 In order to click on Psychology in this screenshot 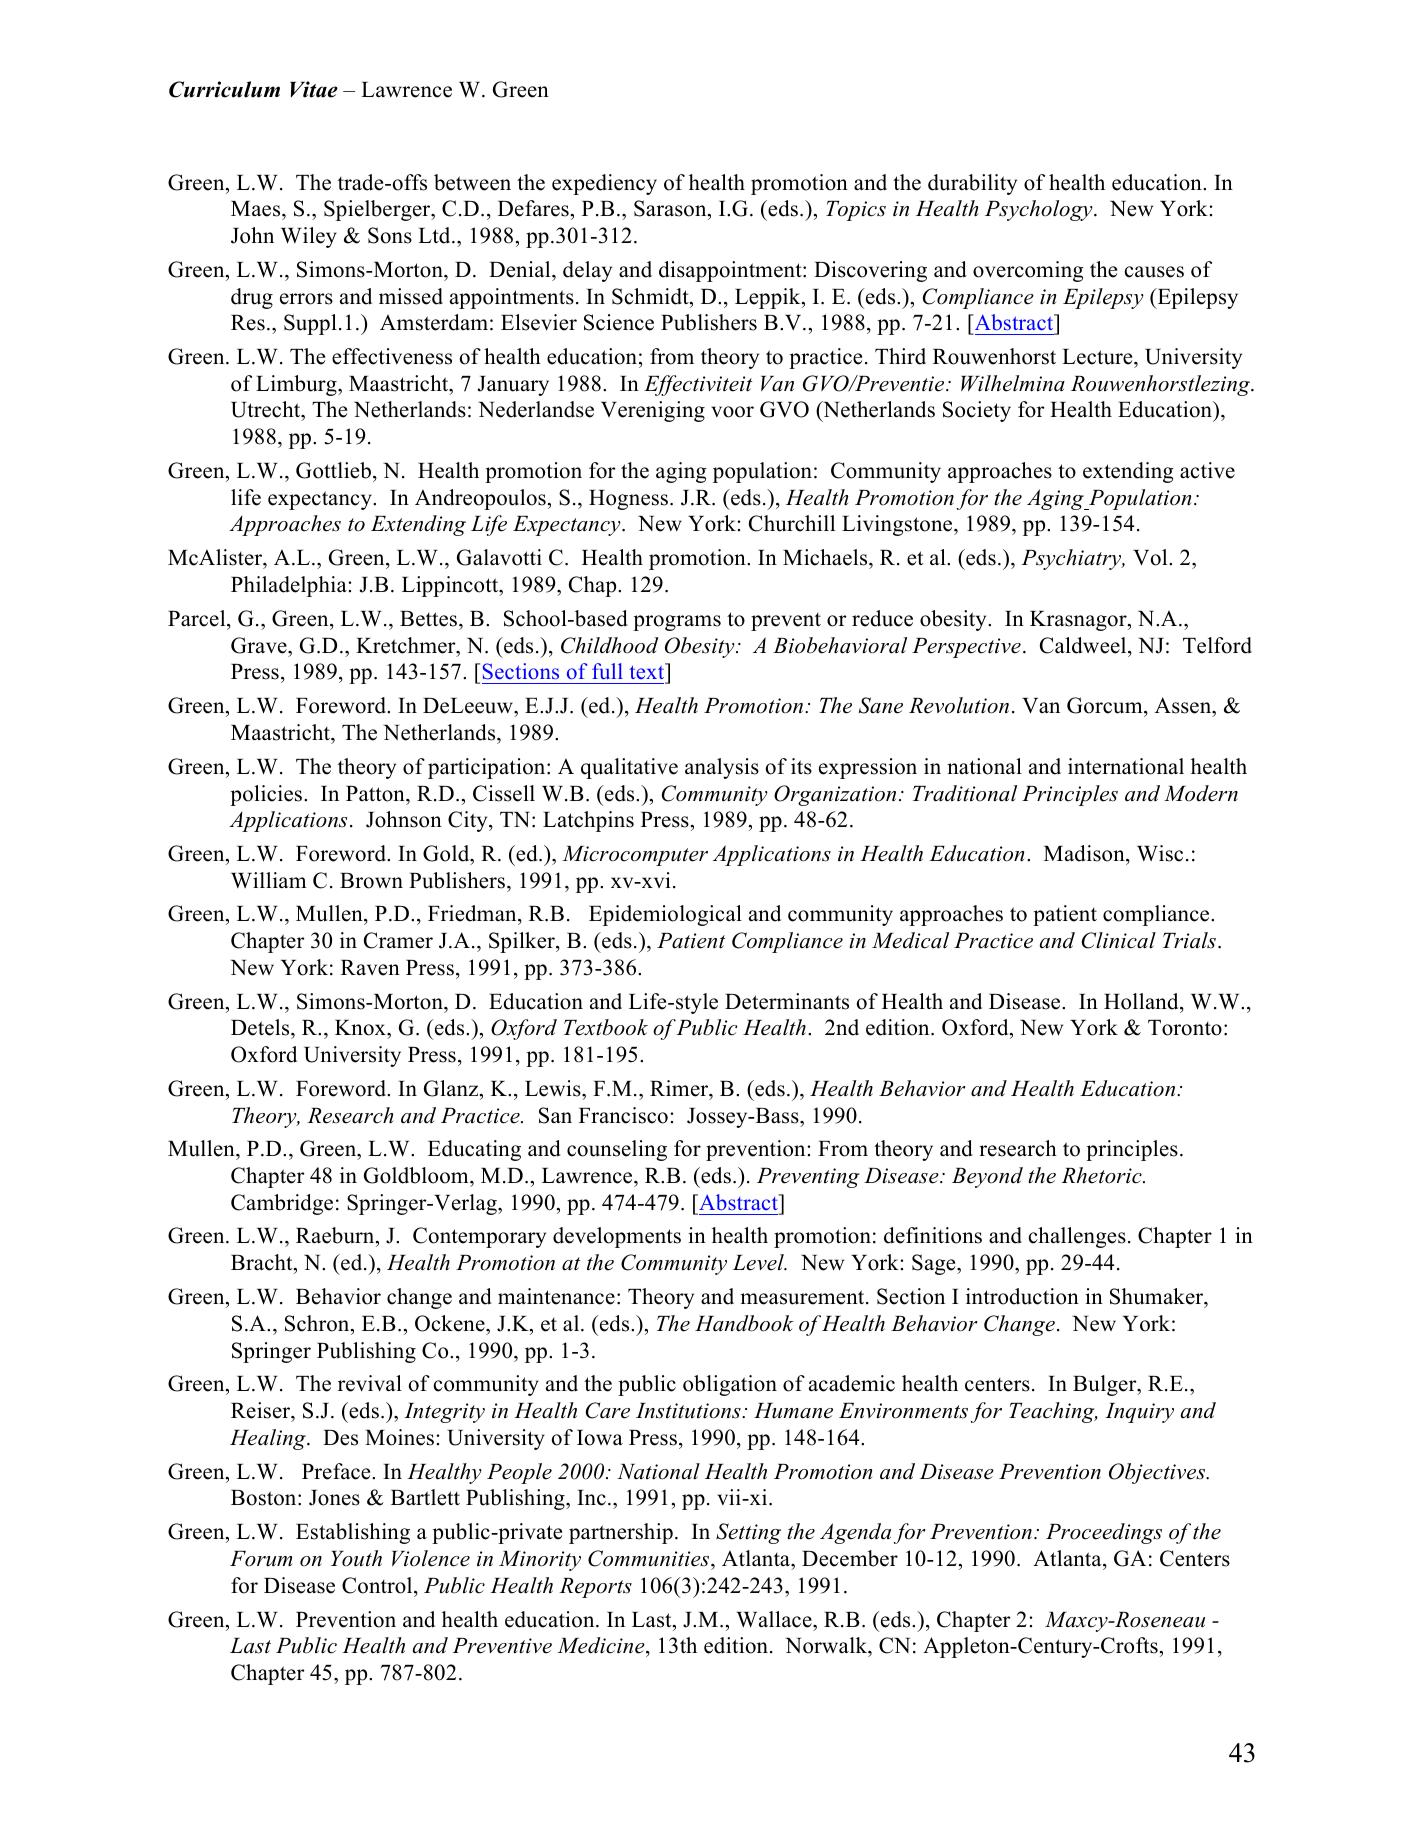, I will do `click(1040, 210)`.
